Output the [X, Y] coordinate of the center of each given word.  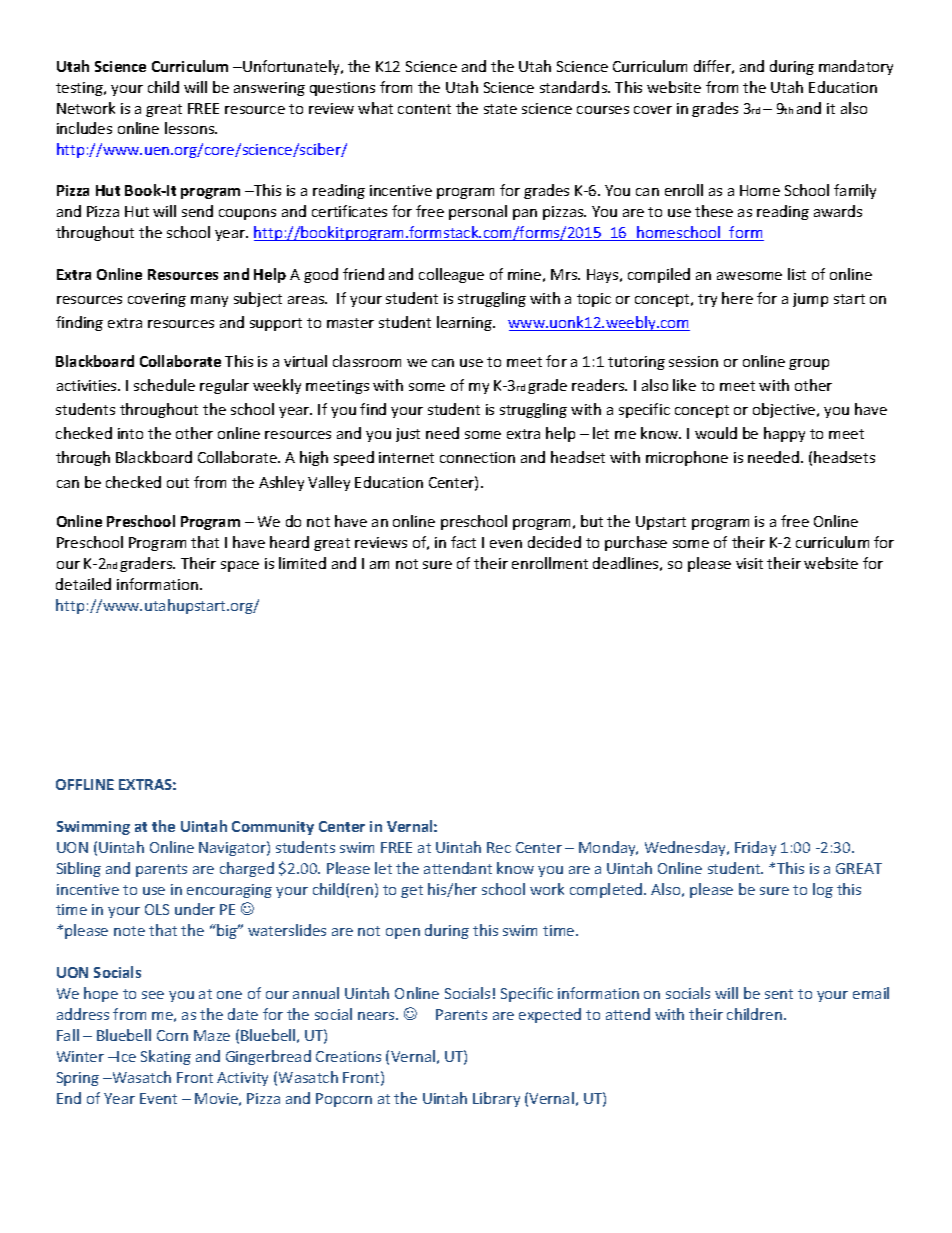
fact [463, 542]
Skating [166, 1057]
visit [749, 563]
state [500, 109]
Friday [755, 848]
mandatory [856, 67]
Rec [499, 847]
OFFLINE [85, 784]
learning [466, 323]
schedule [164, 385]
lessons [191, 128]
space [240, 566]
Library [496, 1099]
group [809, 364]
